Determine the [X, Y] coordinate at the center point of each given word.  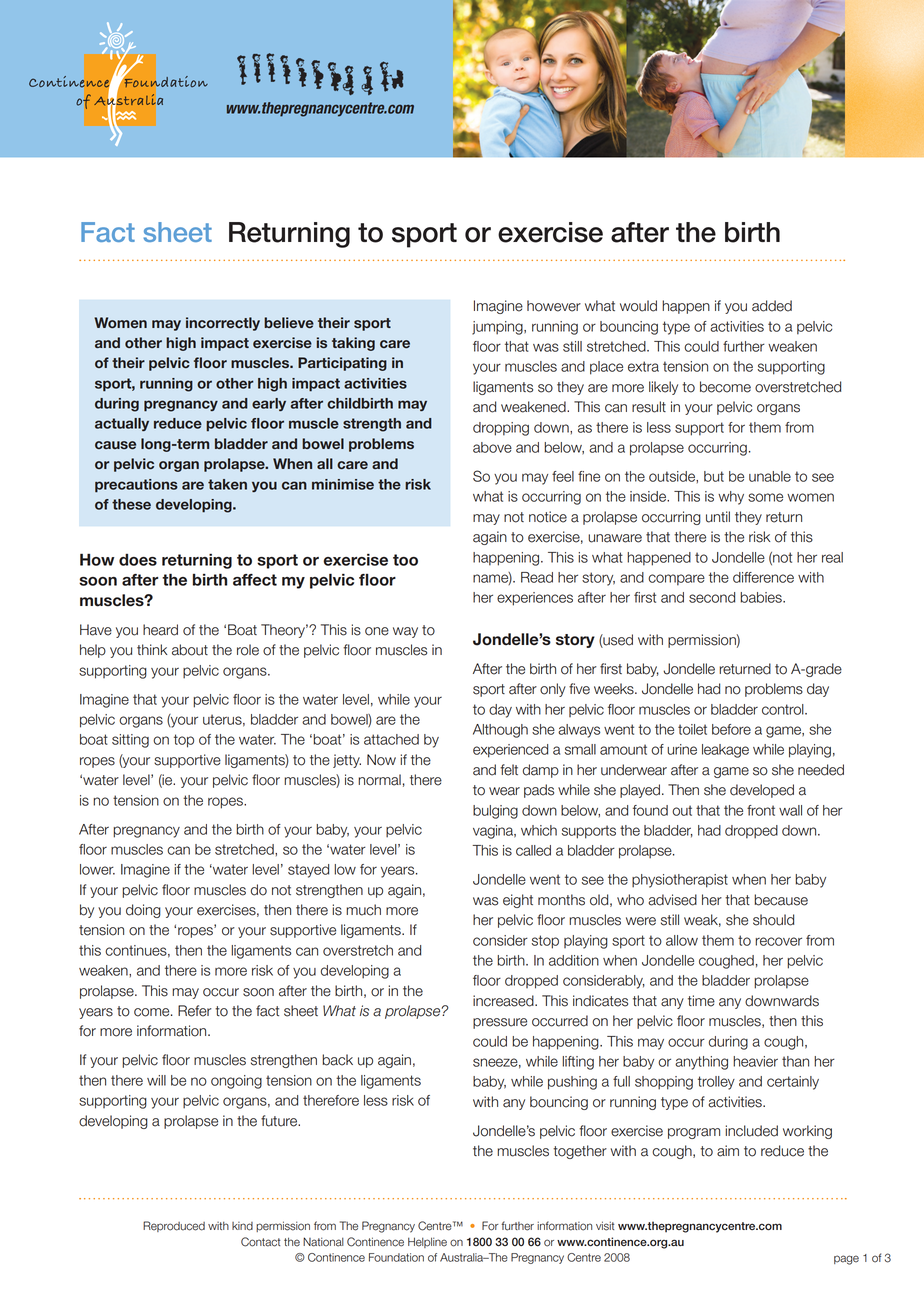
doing [143, 911]
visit [605, 1226]
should [773, 920]
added [772, 306]
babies [762, 597]
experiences [535, 599]
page [846, 1260]
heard [160, 630]
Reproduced [174, 1226]
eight [518, 901]
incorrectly [223, 324]
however [554, 306]
